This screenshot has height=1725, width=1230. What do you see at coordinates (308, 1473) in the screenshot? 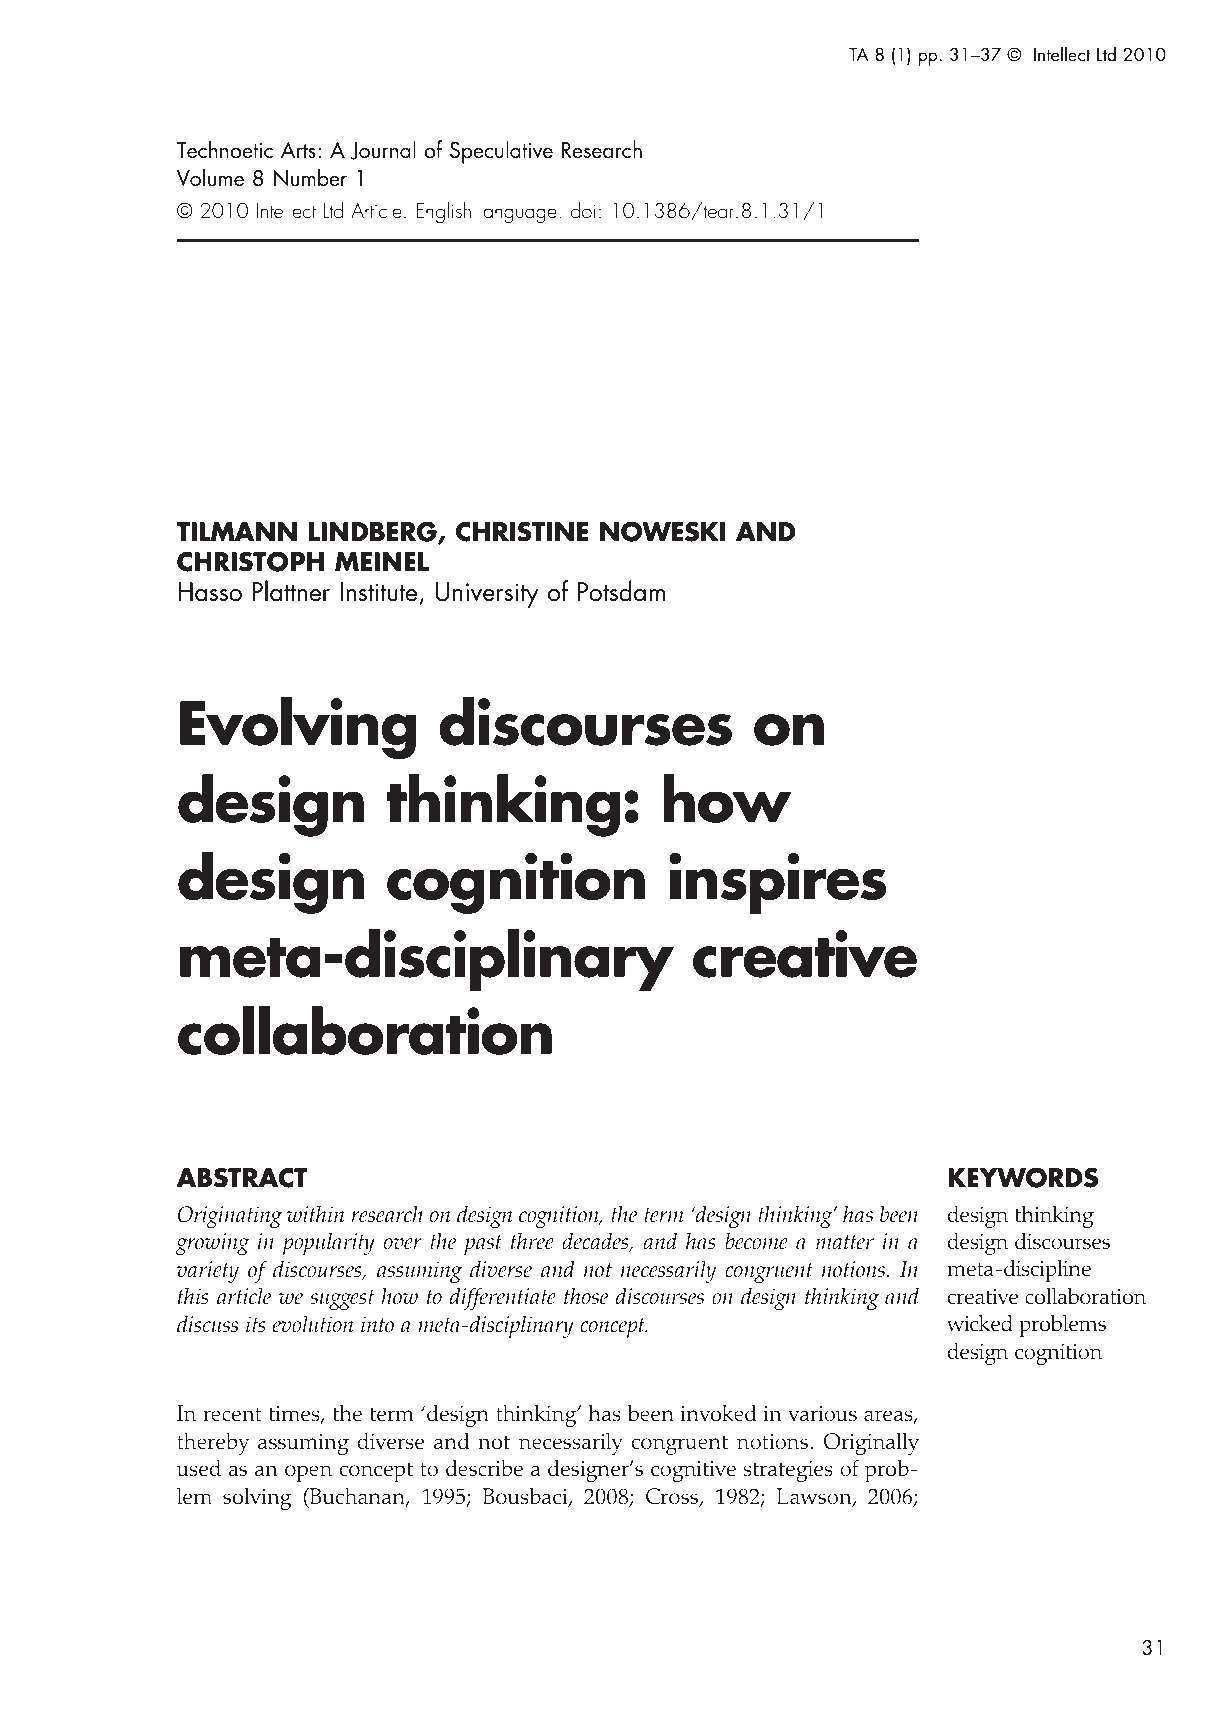
I see `open` at bounding box center [308, 1473].
